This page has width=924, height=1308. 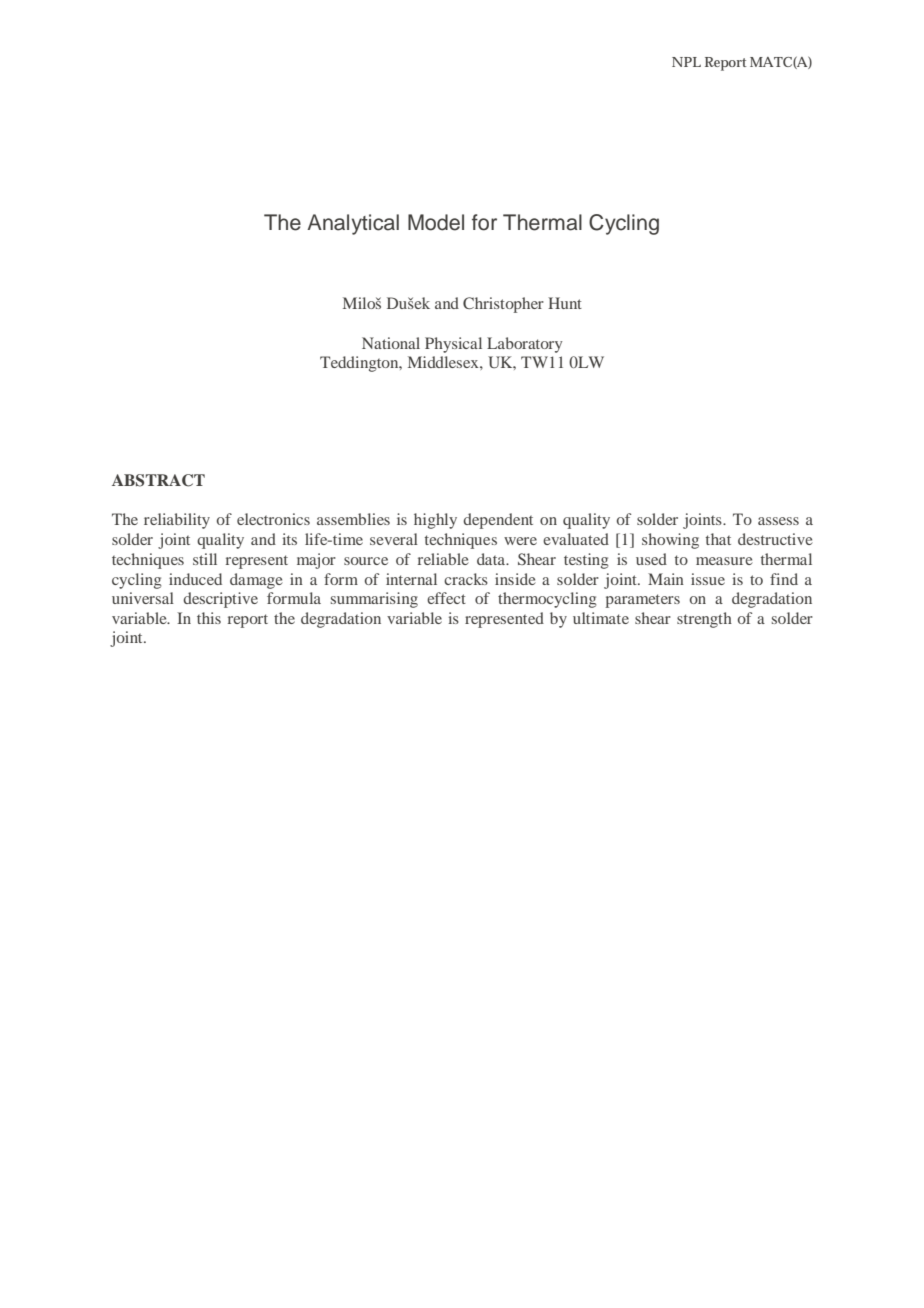 I want to click on ABSTRACT, so click(x=158, y=480).
